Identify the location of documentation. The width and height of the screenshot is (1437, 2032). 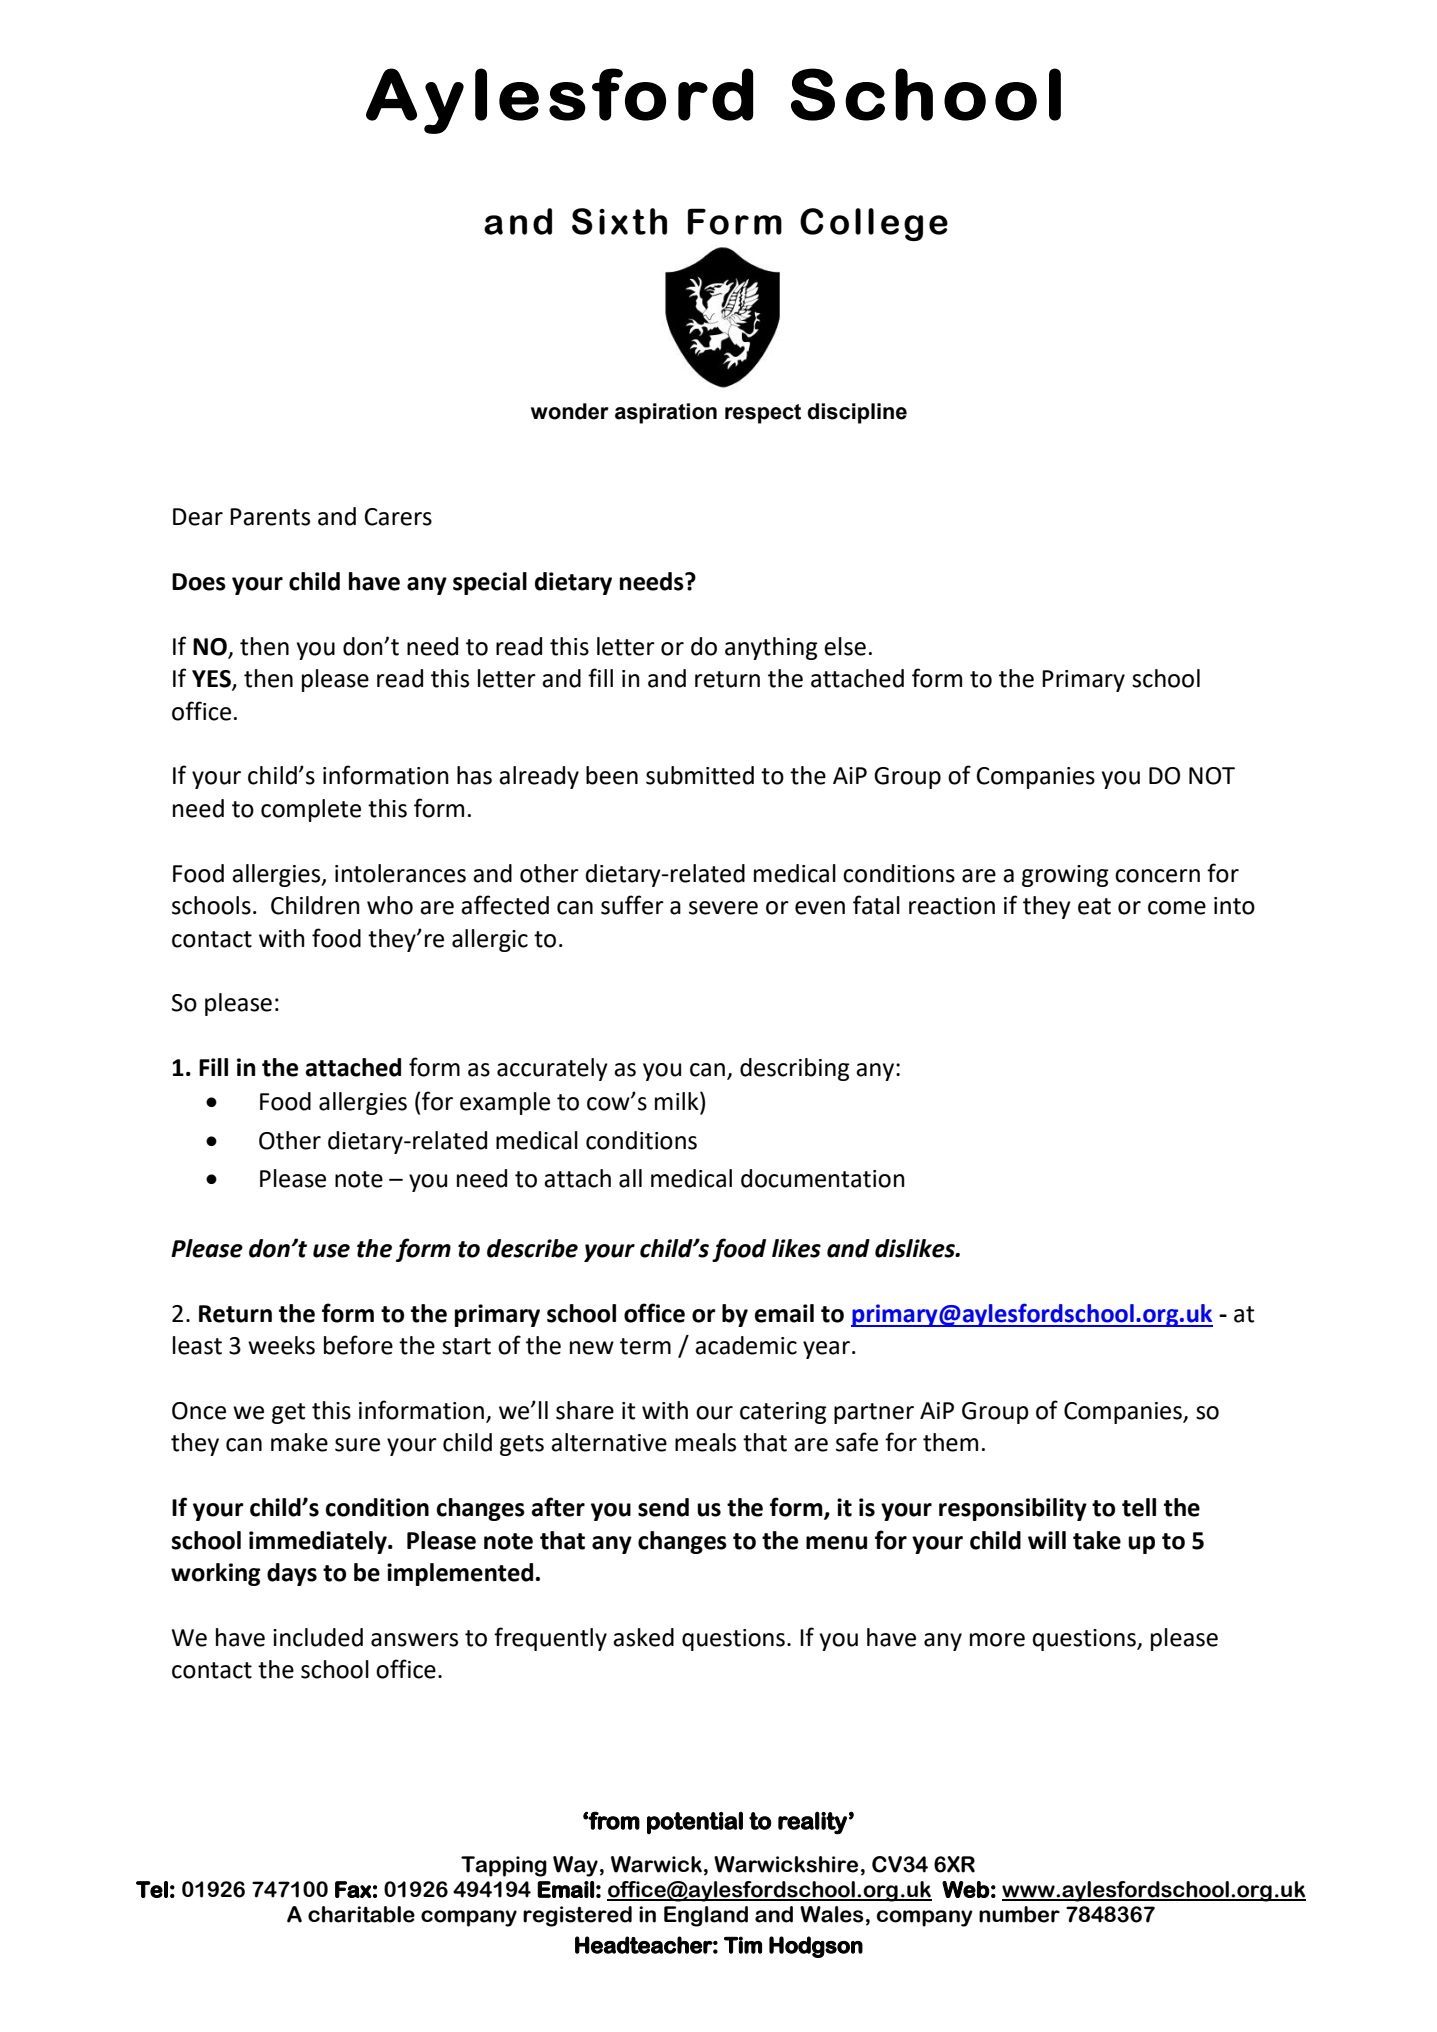
(823, 1178).
